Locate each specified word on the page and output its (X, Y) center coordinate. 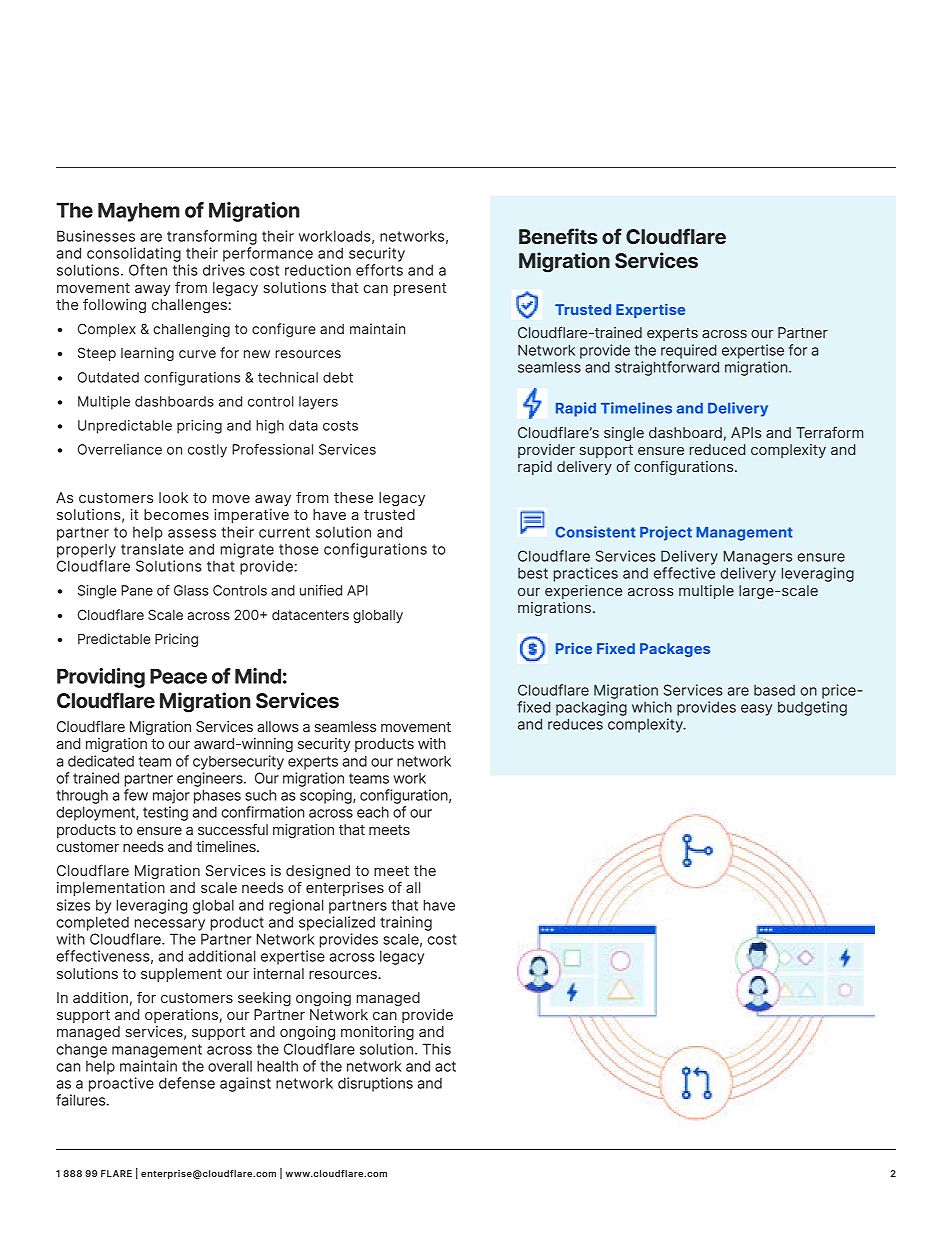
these (353, 497)
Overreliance (120, 449)
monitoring (377, 1033)
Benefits (558, 236)
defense (187, 1083)
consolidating (134, 254)
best (533, 573)
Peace (178, 676)
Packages (675, 650)
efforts (379, 270)
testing (165, 813)
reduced (717, 449)
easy (756, 710)
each (373, 812)
